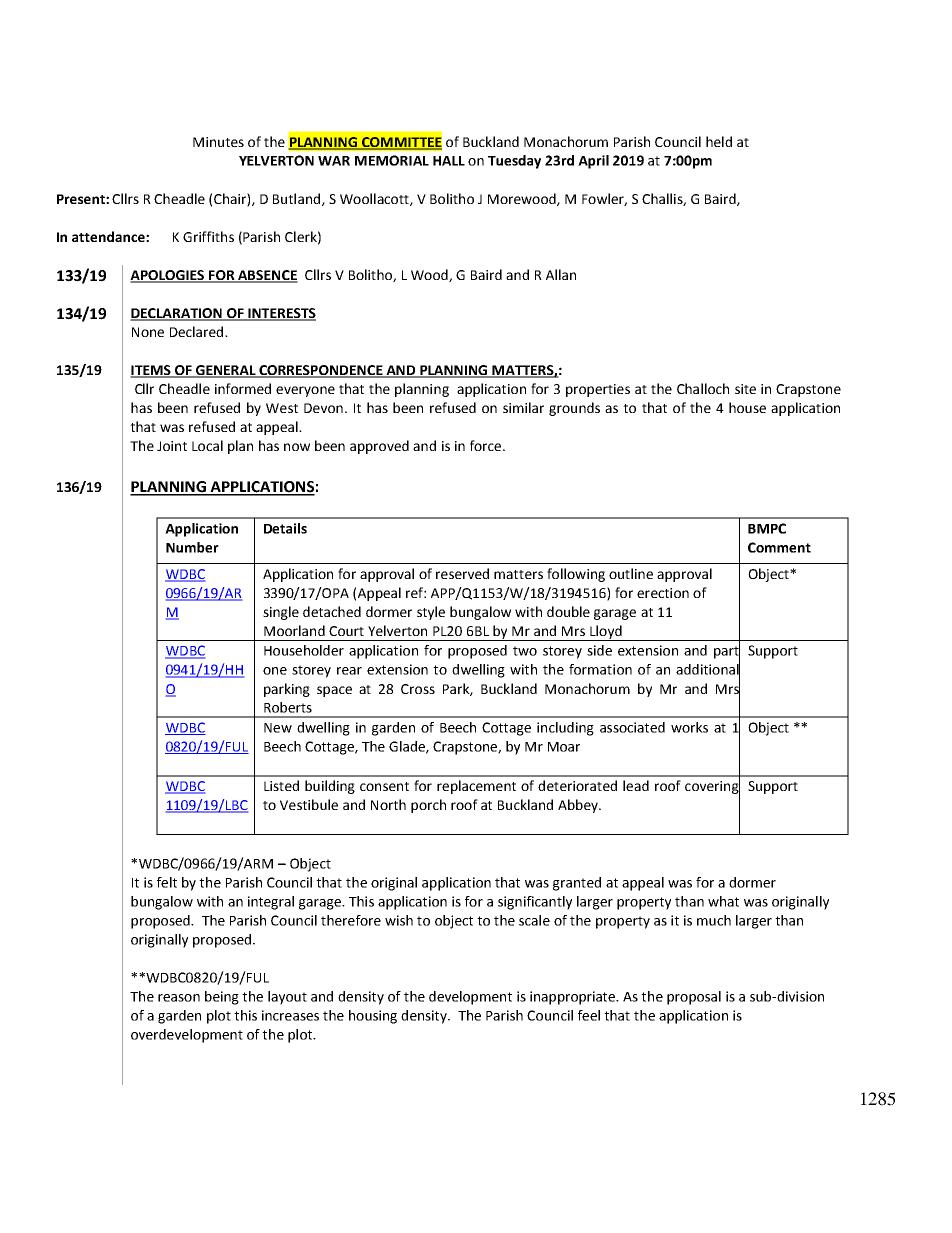 Image resolution: width=952 pixels, height=1233 pixels. Describe the element at coordinates (218, 142) in the screenshot. I see `Minutes` at that location.
